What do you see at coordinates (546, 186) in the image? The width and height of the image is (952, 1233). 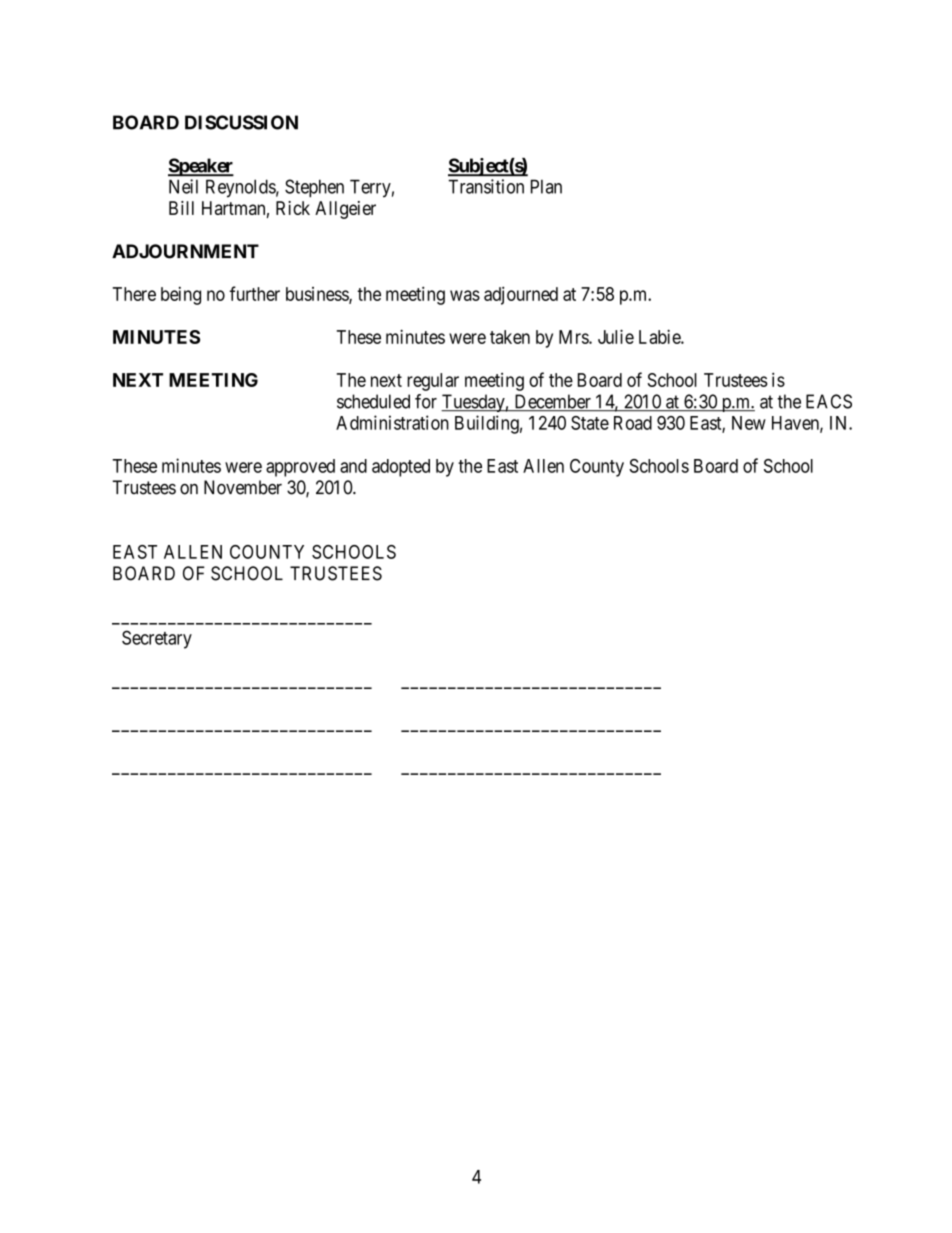 I see `Plan` at bounding box center [546, 186].
